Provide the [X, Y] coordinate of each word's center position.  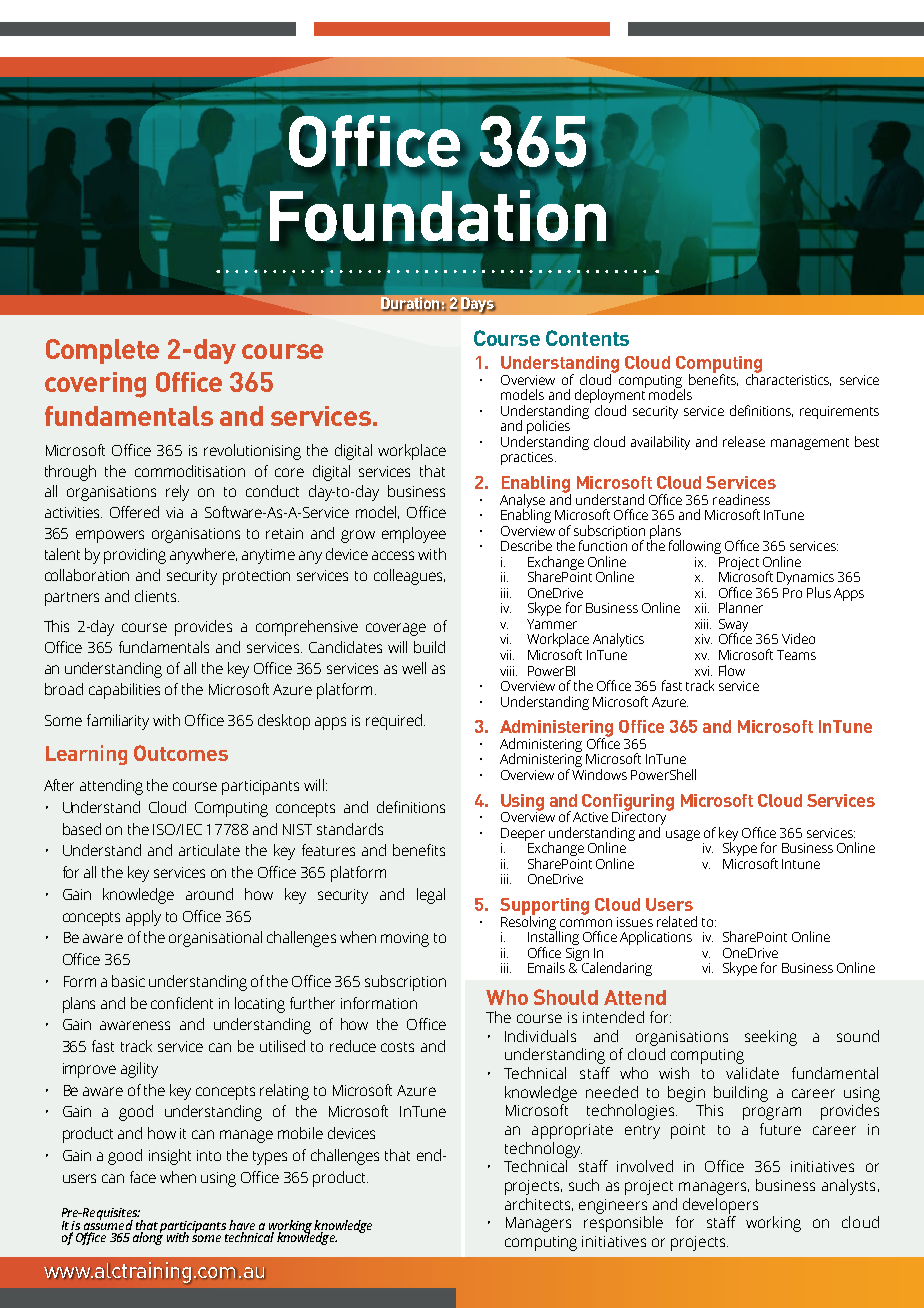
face [143, 1177]
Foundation [438, 214]
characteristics [788, 378]
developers [720, 1206]
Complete [102, 351]
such [584, 1185]
